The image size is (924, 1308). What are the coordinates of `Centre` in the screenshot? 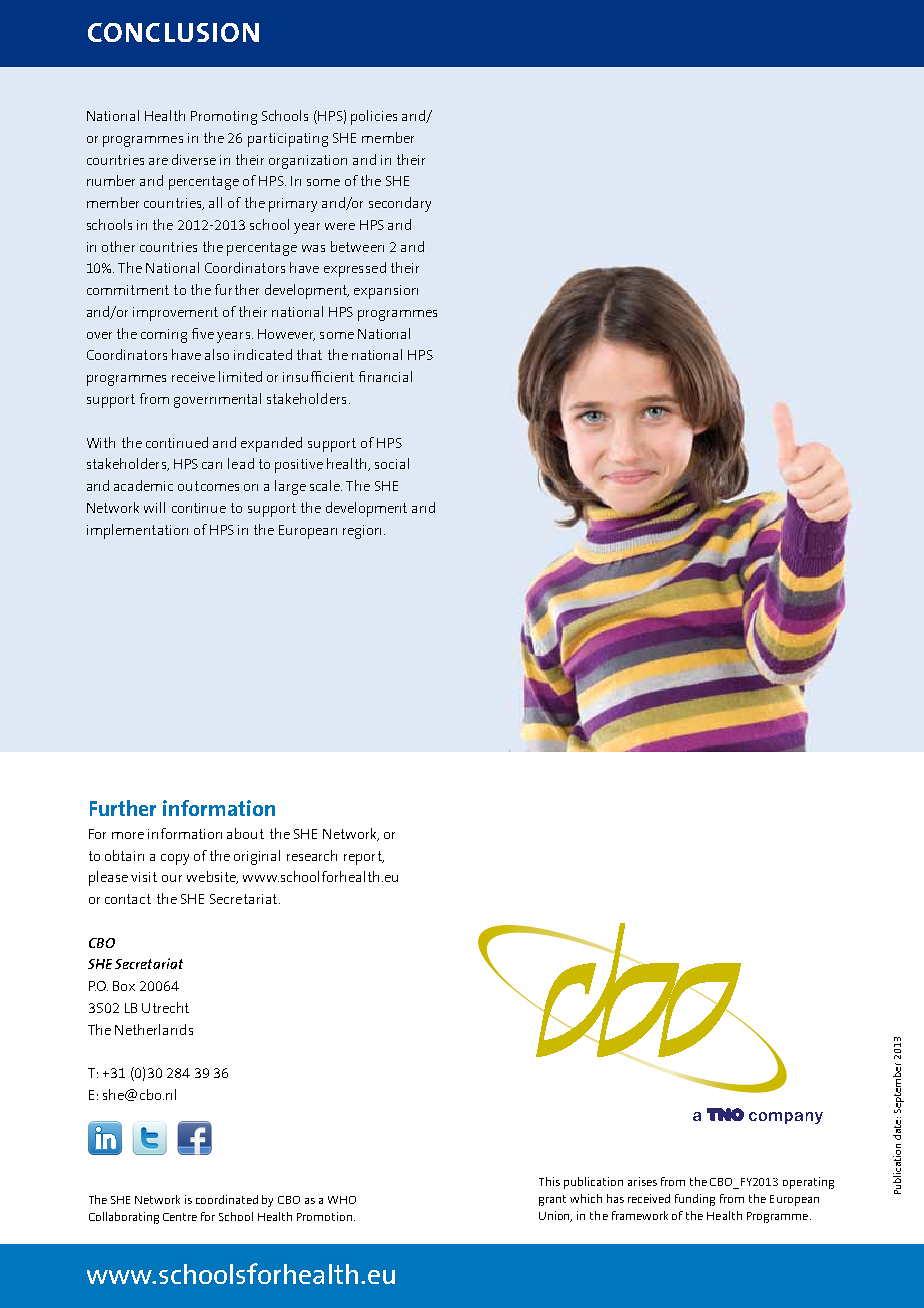 It's located at (180, 1217).
